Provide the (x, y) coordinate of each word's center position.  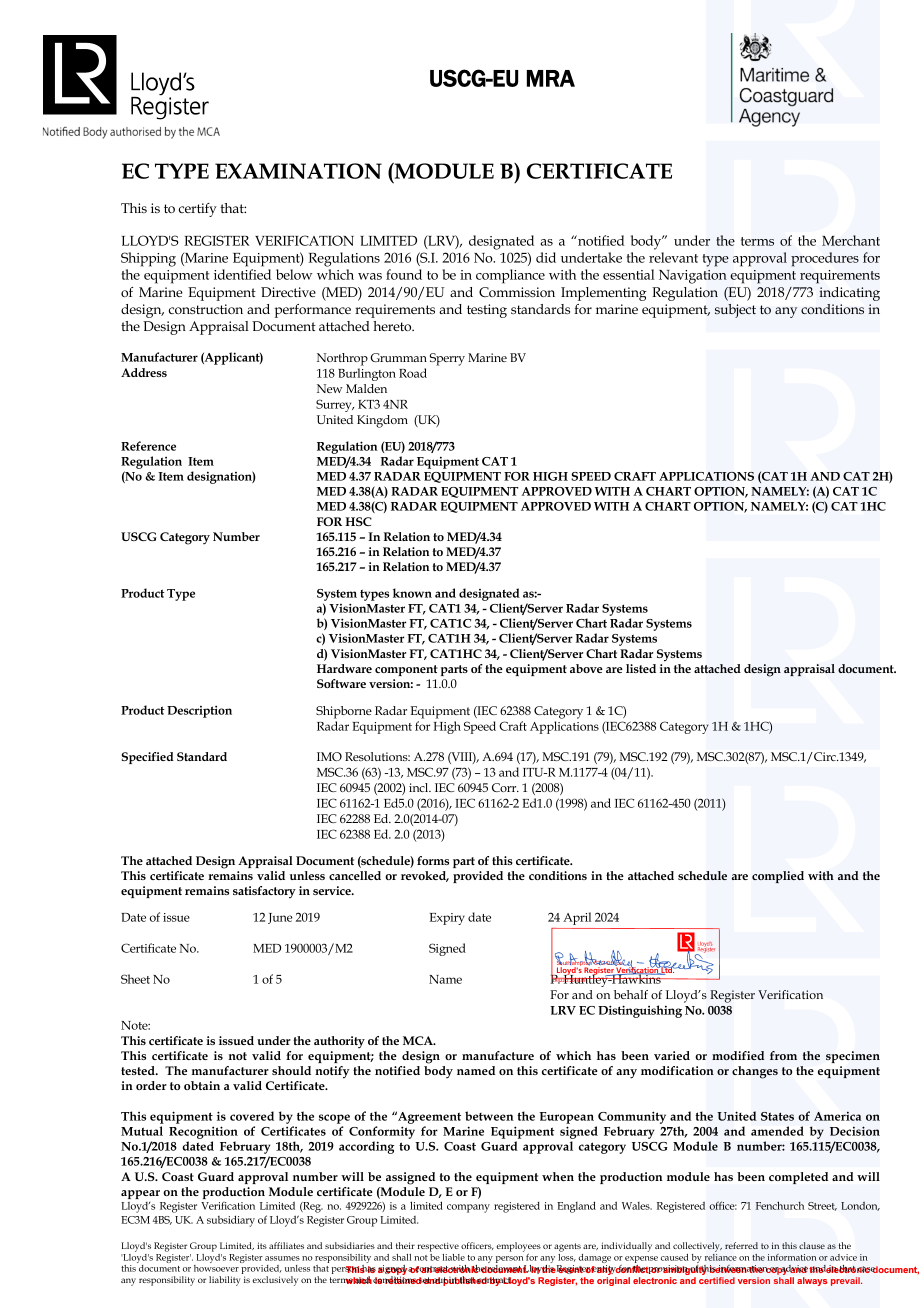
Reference (148, 446)
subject (735, 311)
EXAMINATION (298, 171)
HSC (358, 521)
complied (778, 877)
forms (433, 860)
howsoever (216, 1268)
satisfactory (264, 892)
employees (519, 1248)
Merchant (851, 240)
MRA (551, 78)
